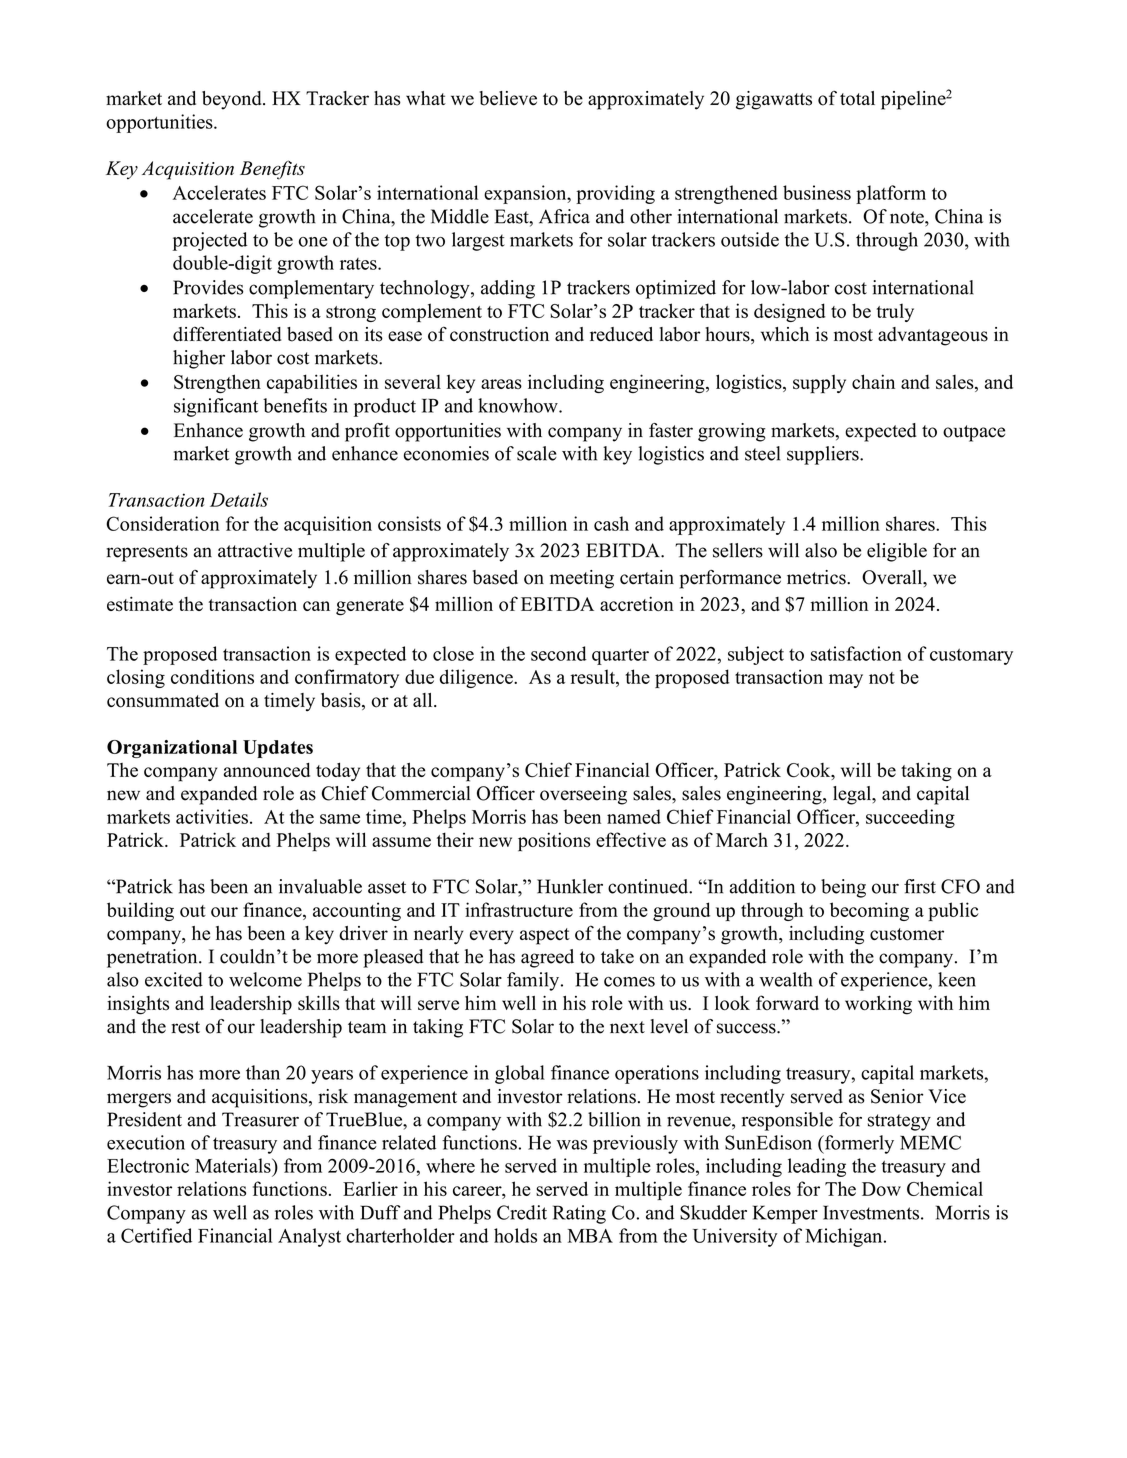 The height and width of the screenshot is (1458, 1127). What do you see at coordinates (579, 1214) in the screenshot?
I see `Rating` at bounding box center [579, 1214].
